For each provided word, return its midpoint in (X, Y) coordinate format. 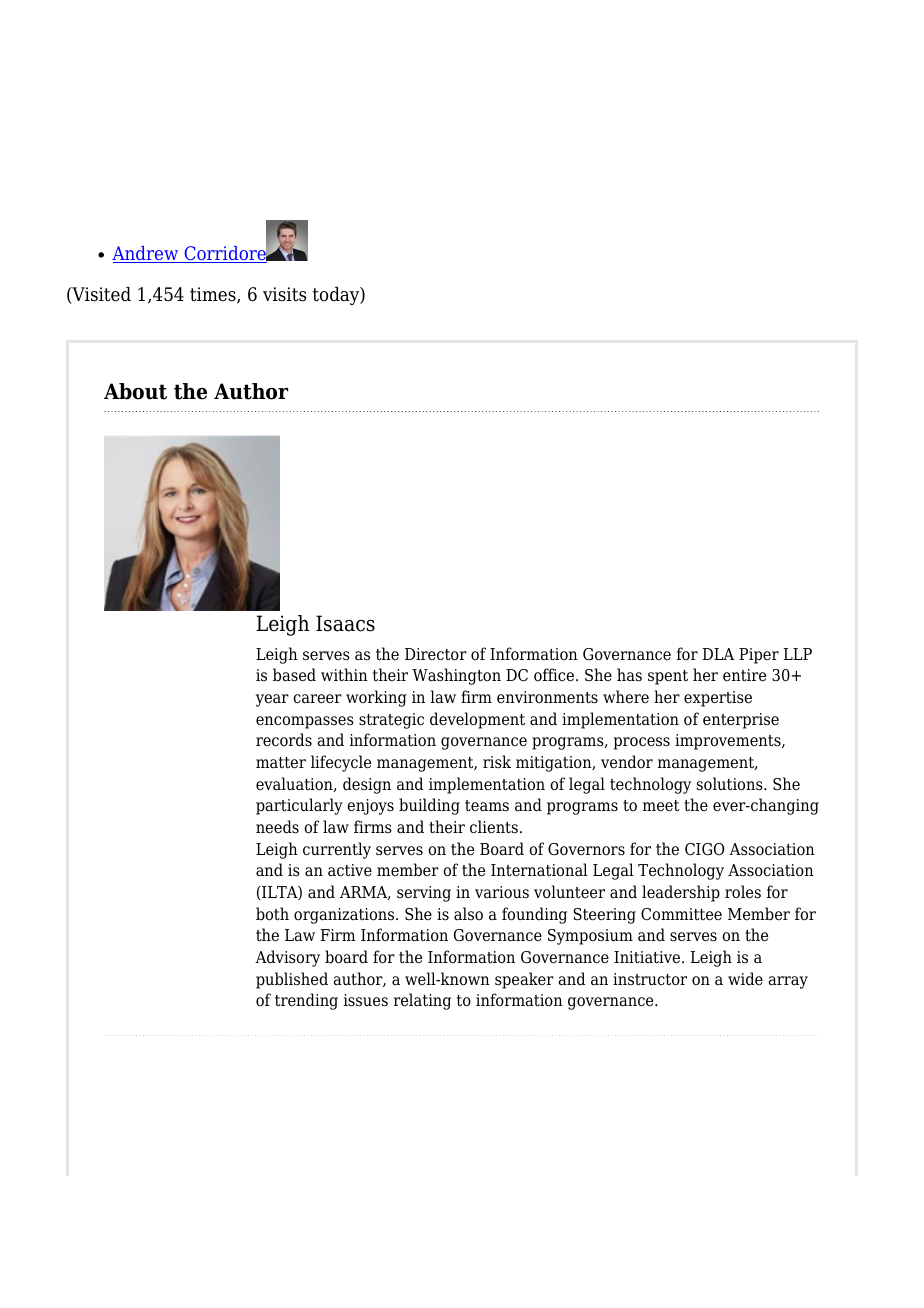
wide (745, 979)
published (292, 980)
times (214, 295)
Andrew (146, 254)
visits (284, 294)
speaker (524, 980)
